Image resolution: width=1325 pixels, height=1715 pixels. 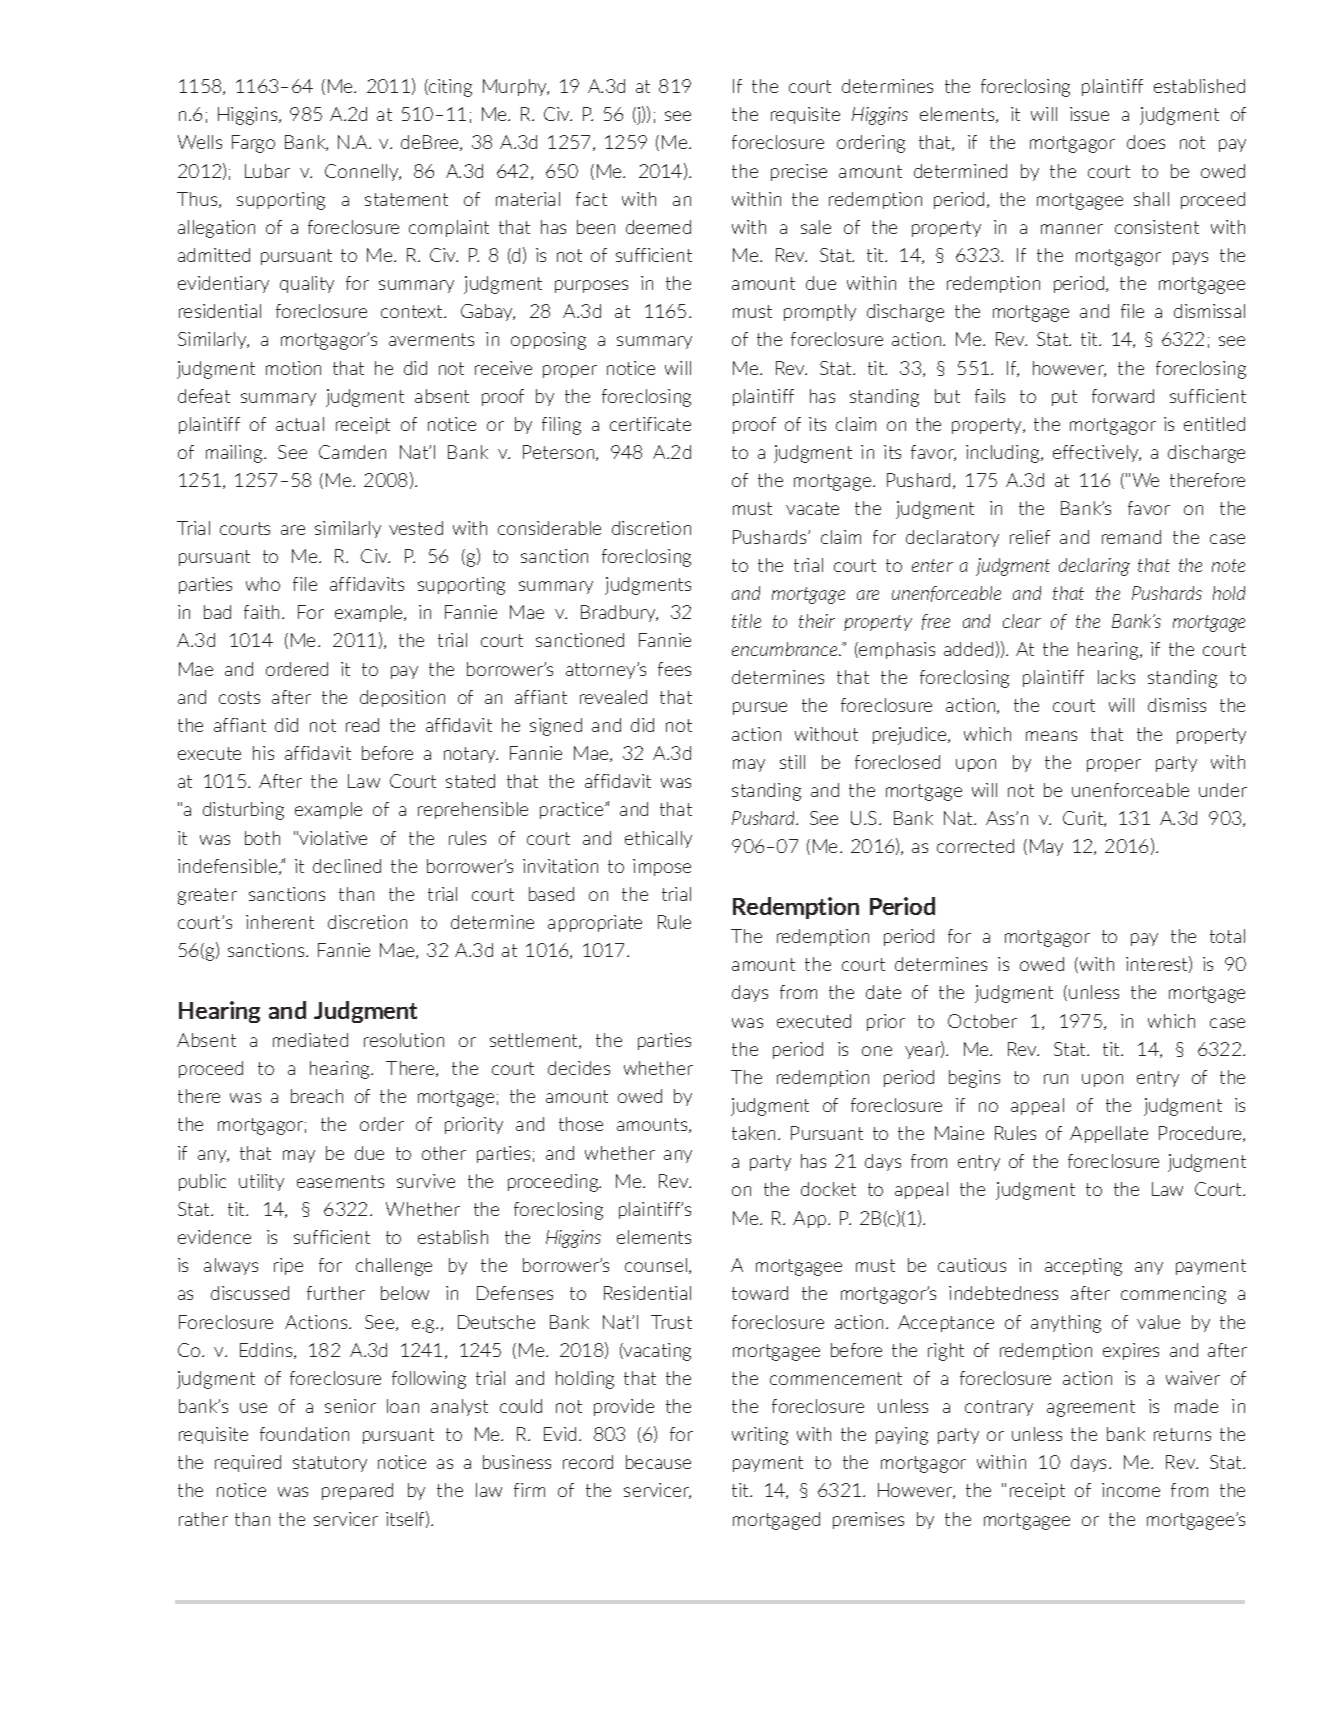 What do you see at coordinates (333, 838) in the document?
I see `violative` at bounding box center [333, 838].
